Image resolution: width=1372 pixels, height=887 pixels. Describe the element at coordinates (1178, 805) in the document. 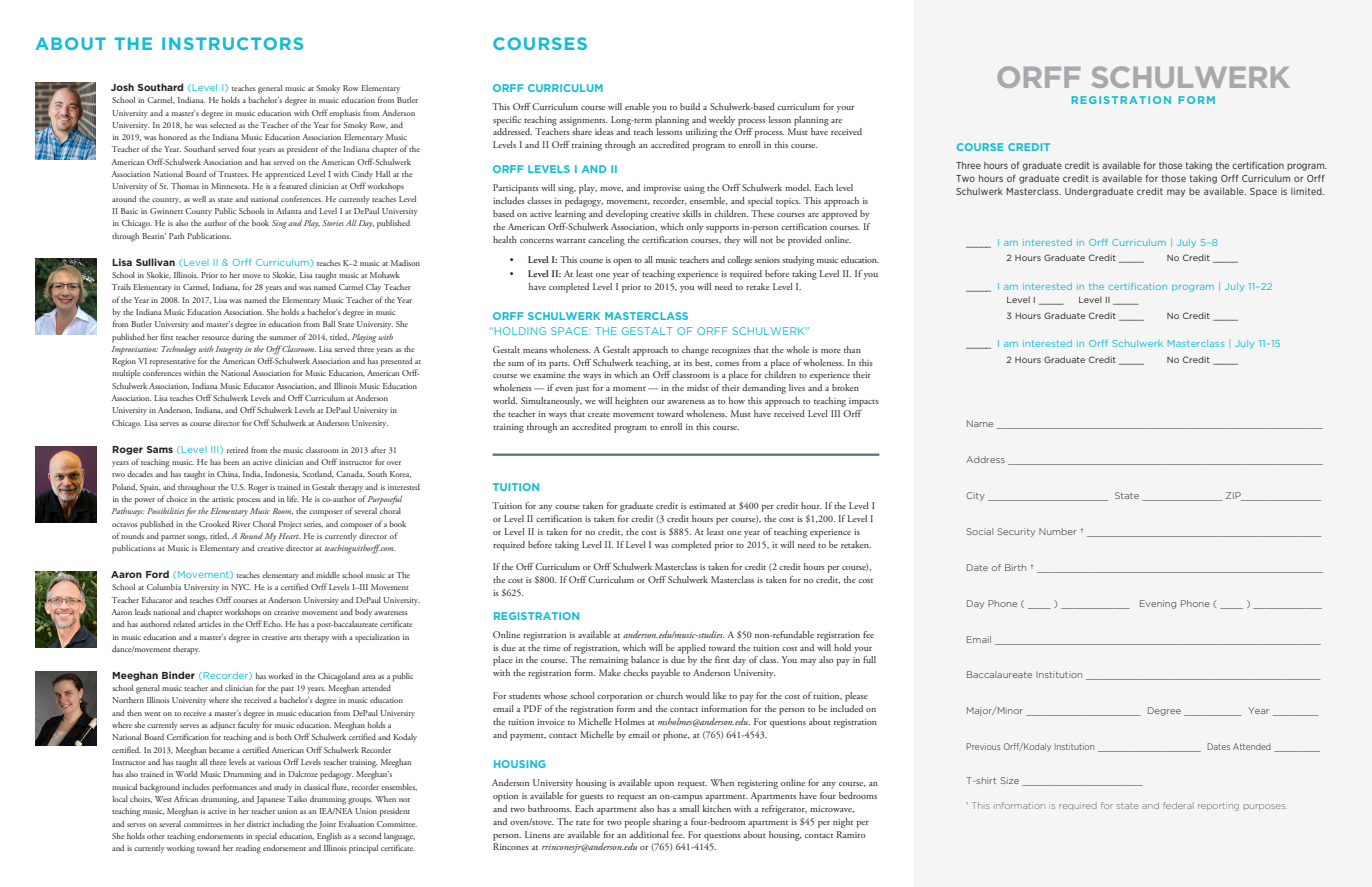

I see `federal` at that location.
